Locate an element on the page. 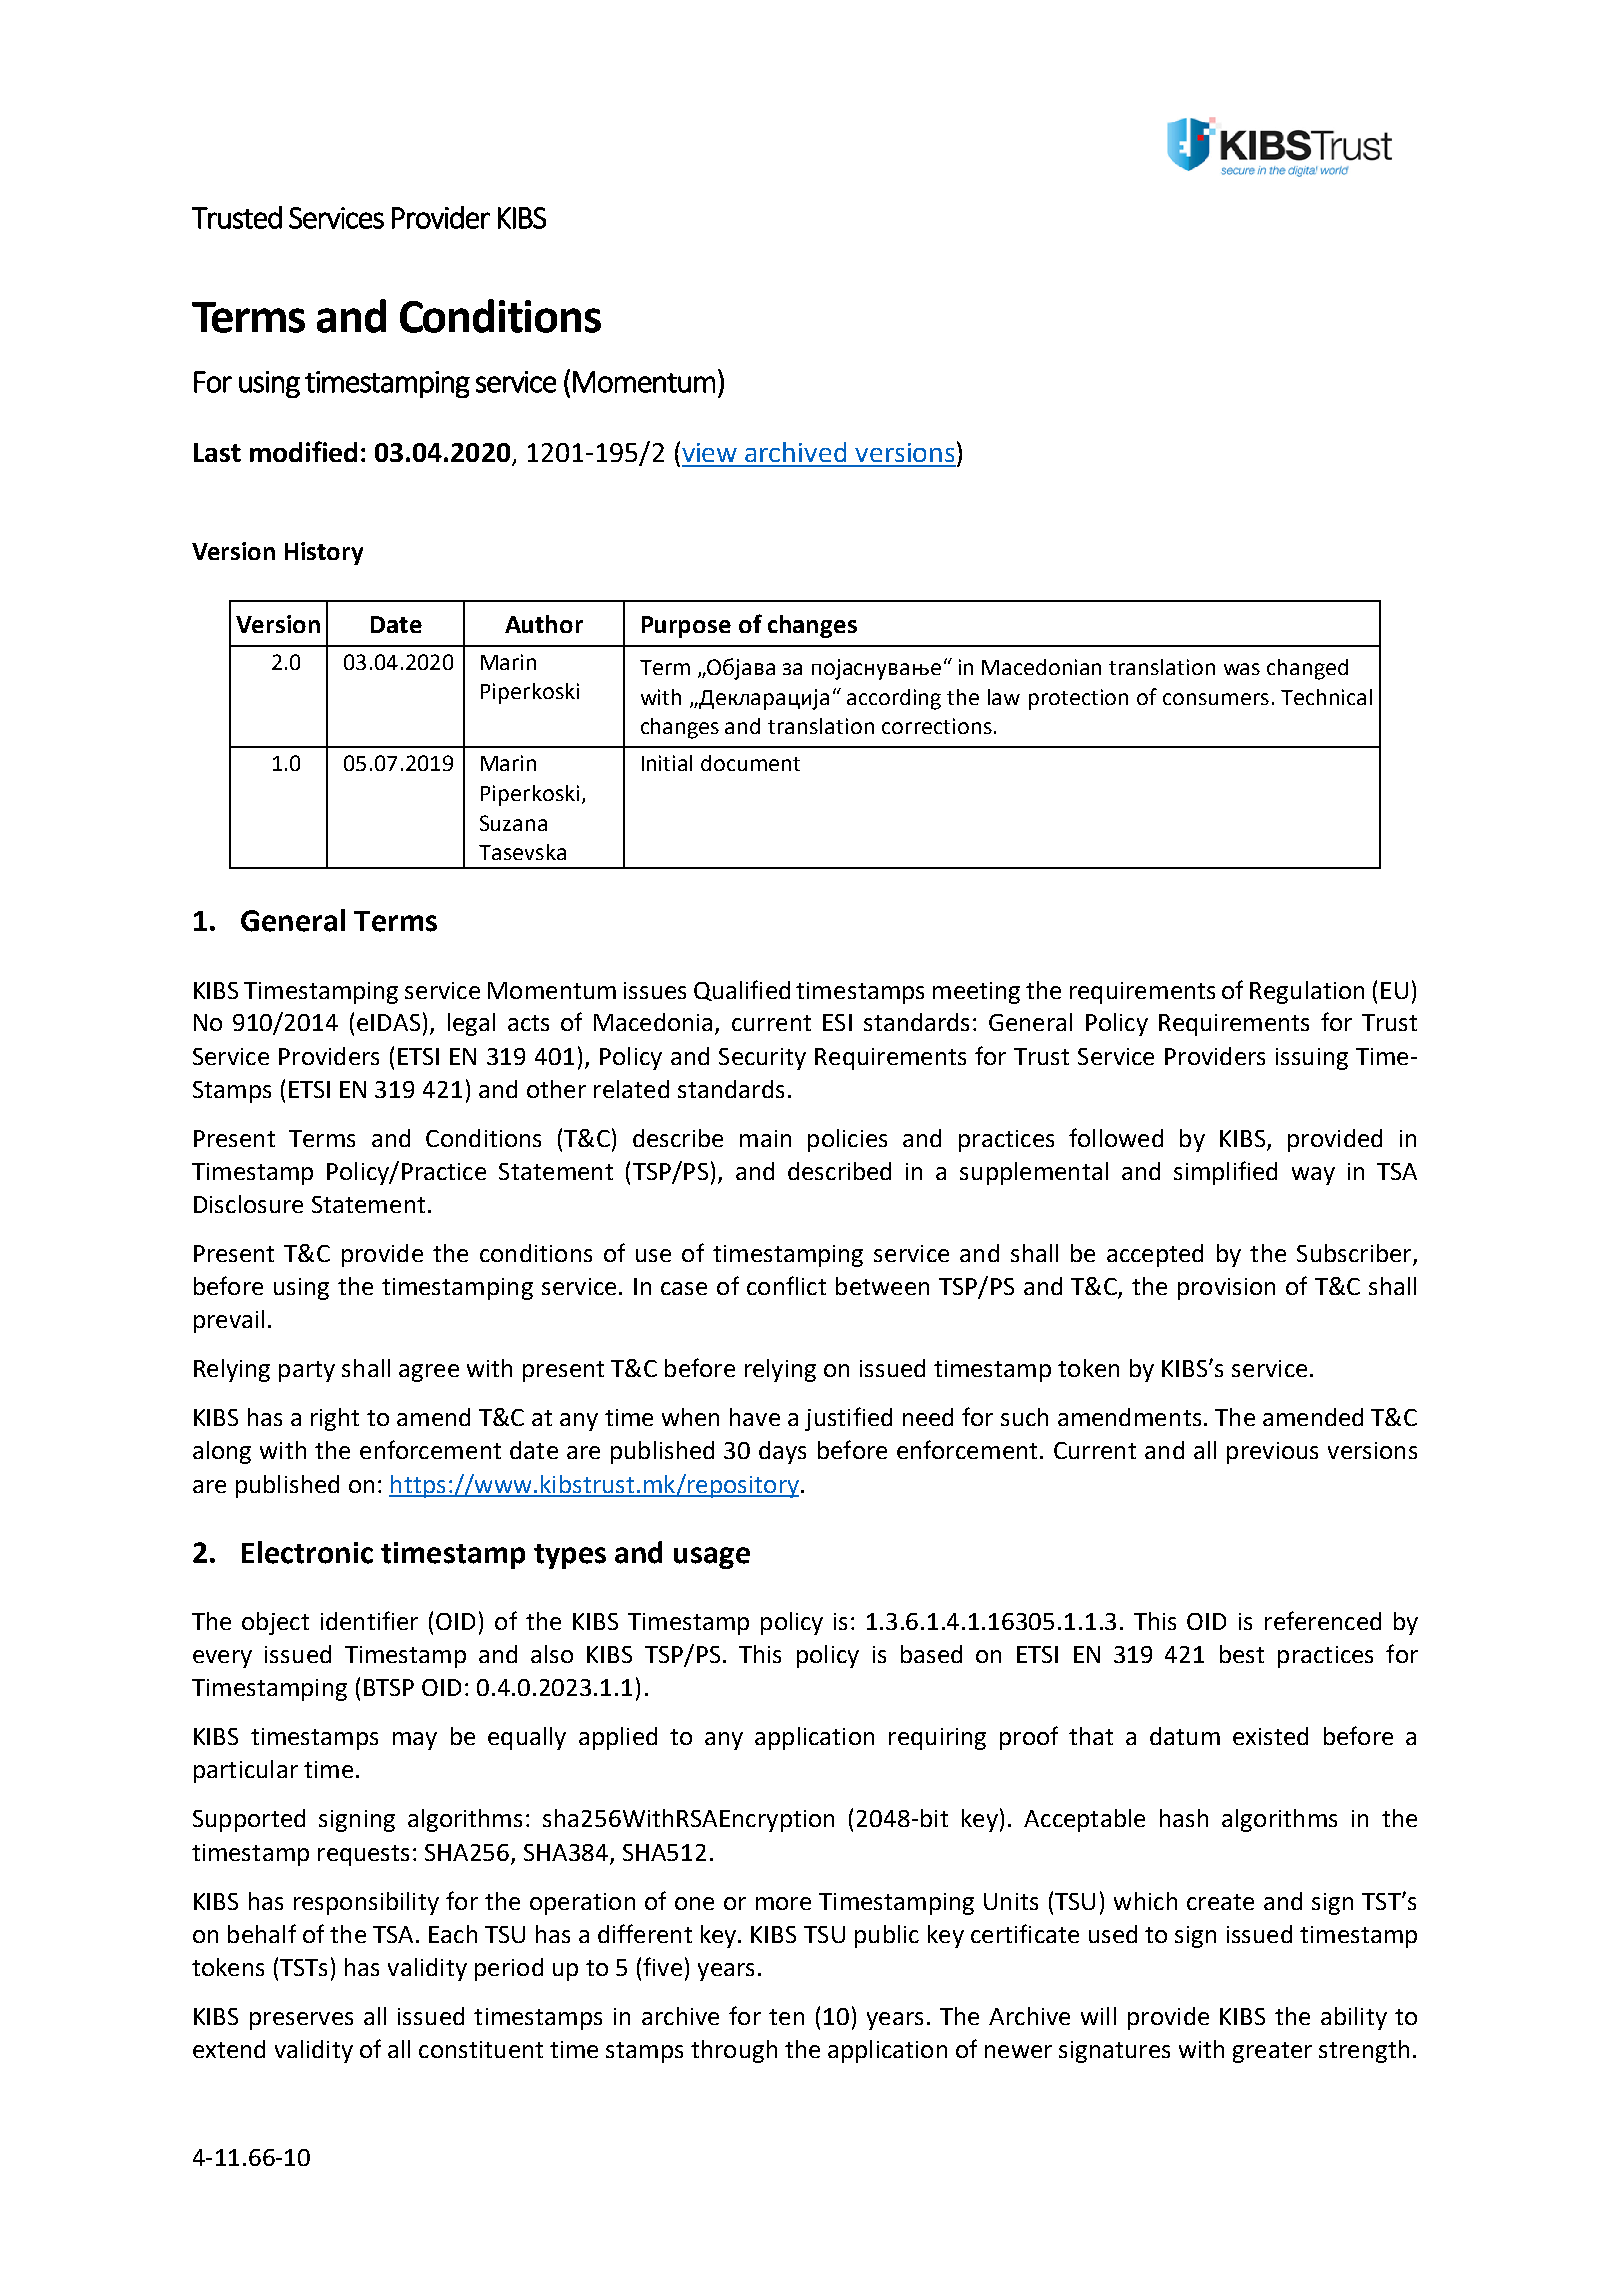  History is located at coordinates (324, 553).
